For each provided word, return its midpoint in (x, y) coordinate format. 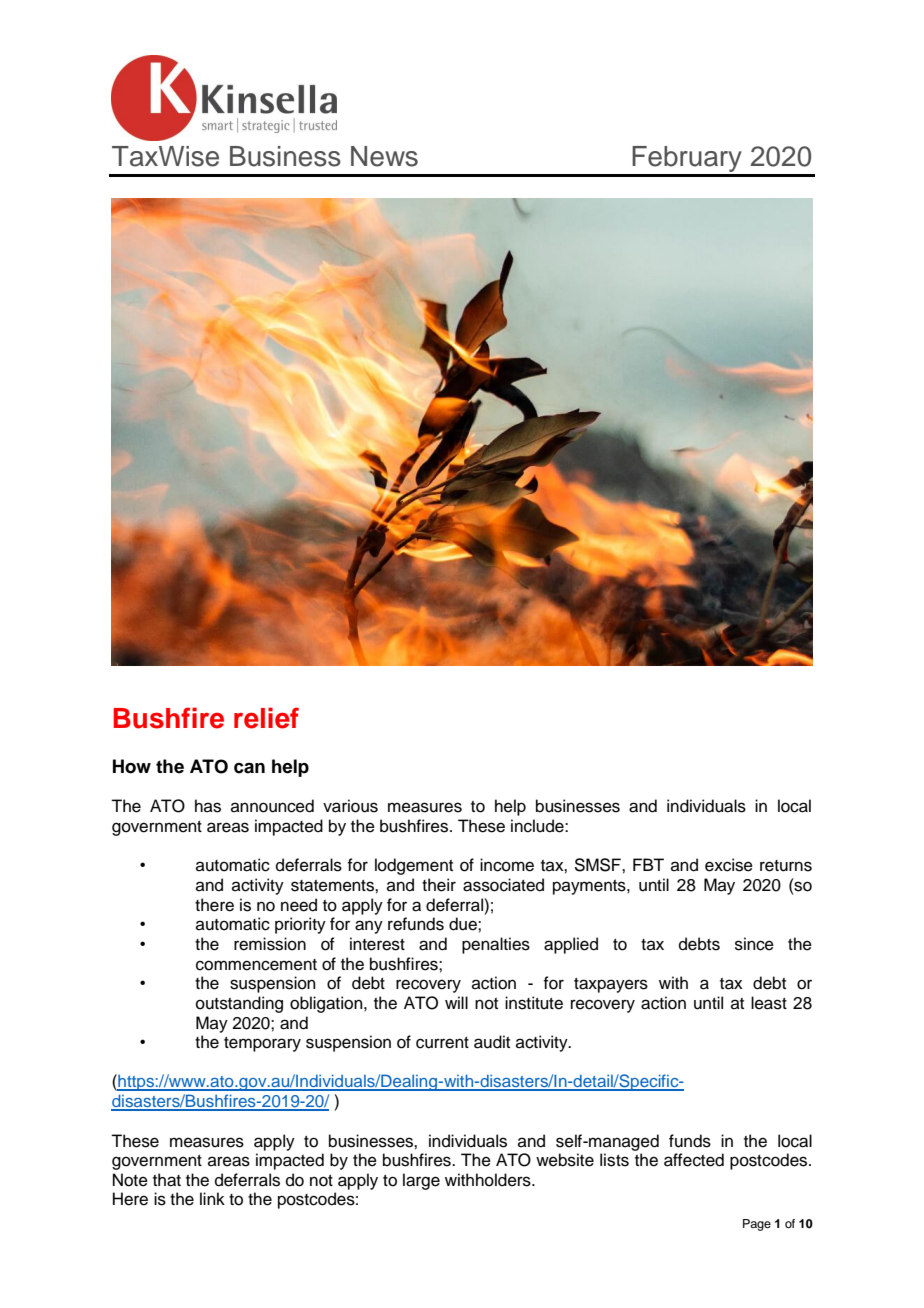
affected (694, 1160)
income (507, 865)
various (350, 806)
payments (590, 887)
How (132, 766)
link (212, 1198)
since (754, 944)
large (421, 1181)
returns (786, 866)
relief (266, 718)
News (384, 156)
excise (729, 865)
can (249, 768)
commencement (256, 965)
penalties (496, 945)
